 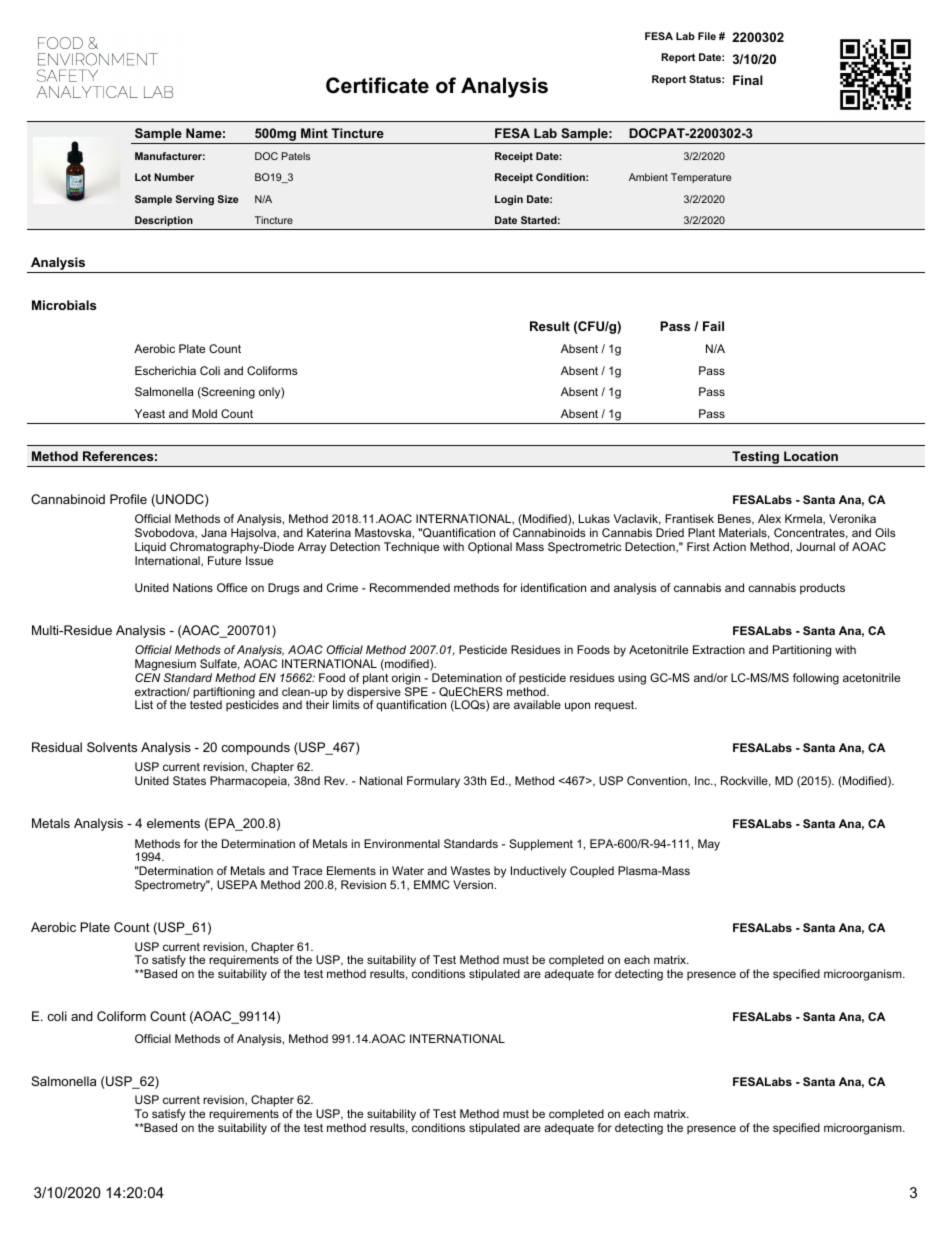 I want to click on origin, so click(x=406, y=679).
